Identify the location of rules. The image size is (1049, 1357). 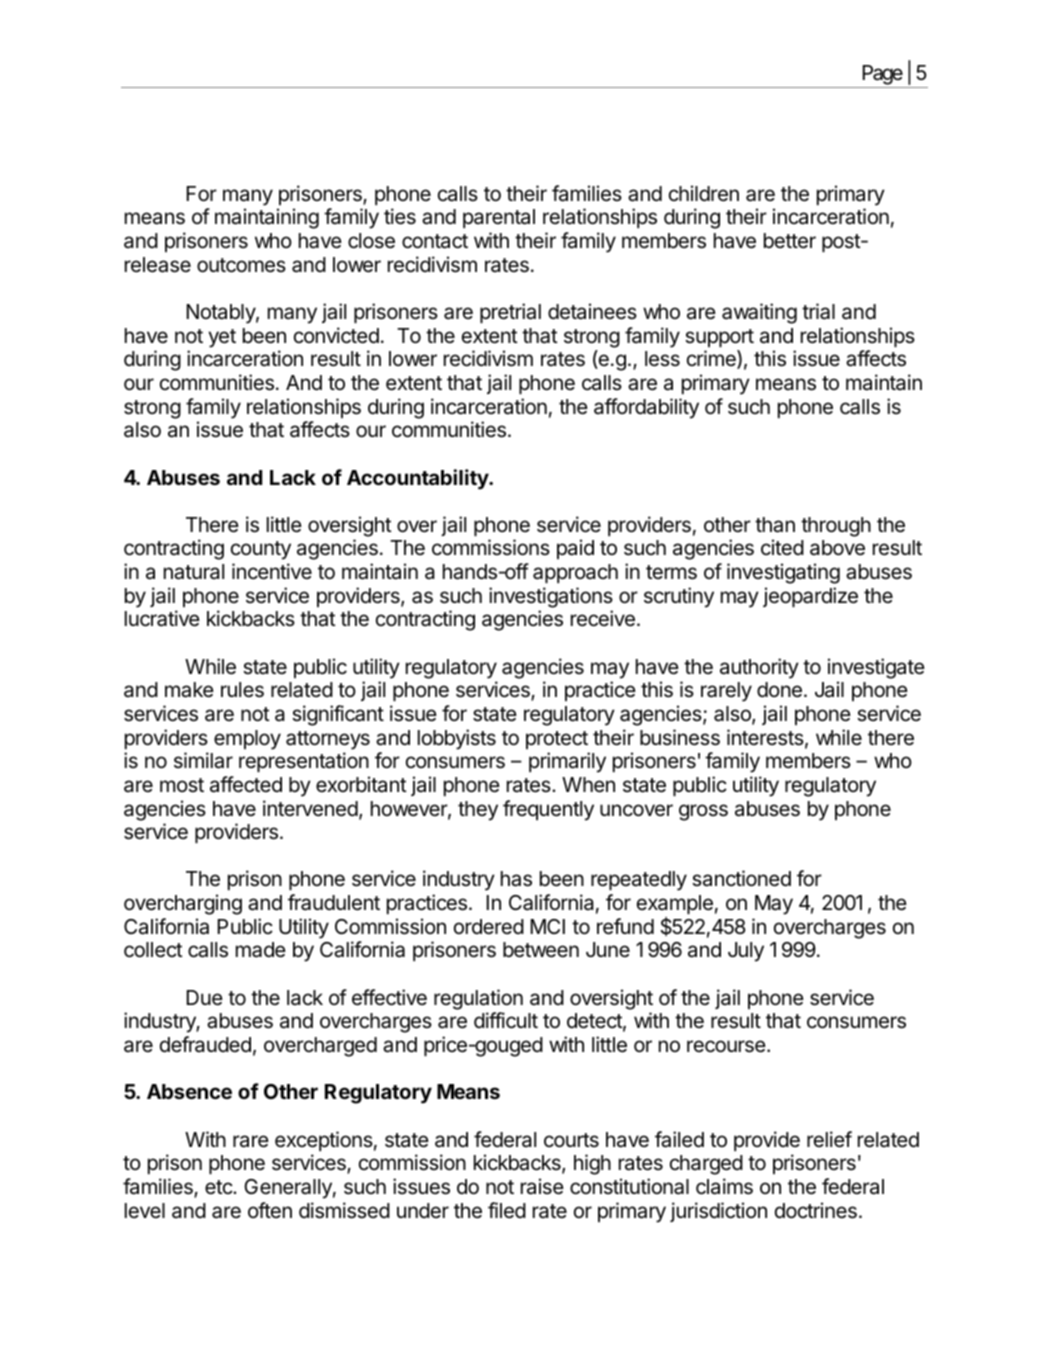
(242, 690).
